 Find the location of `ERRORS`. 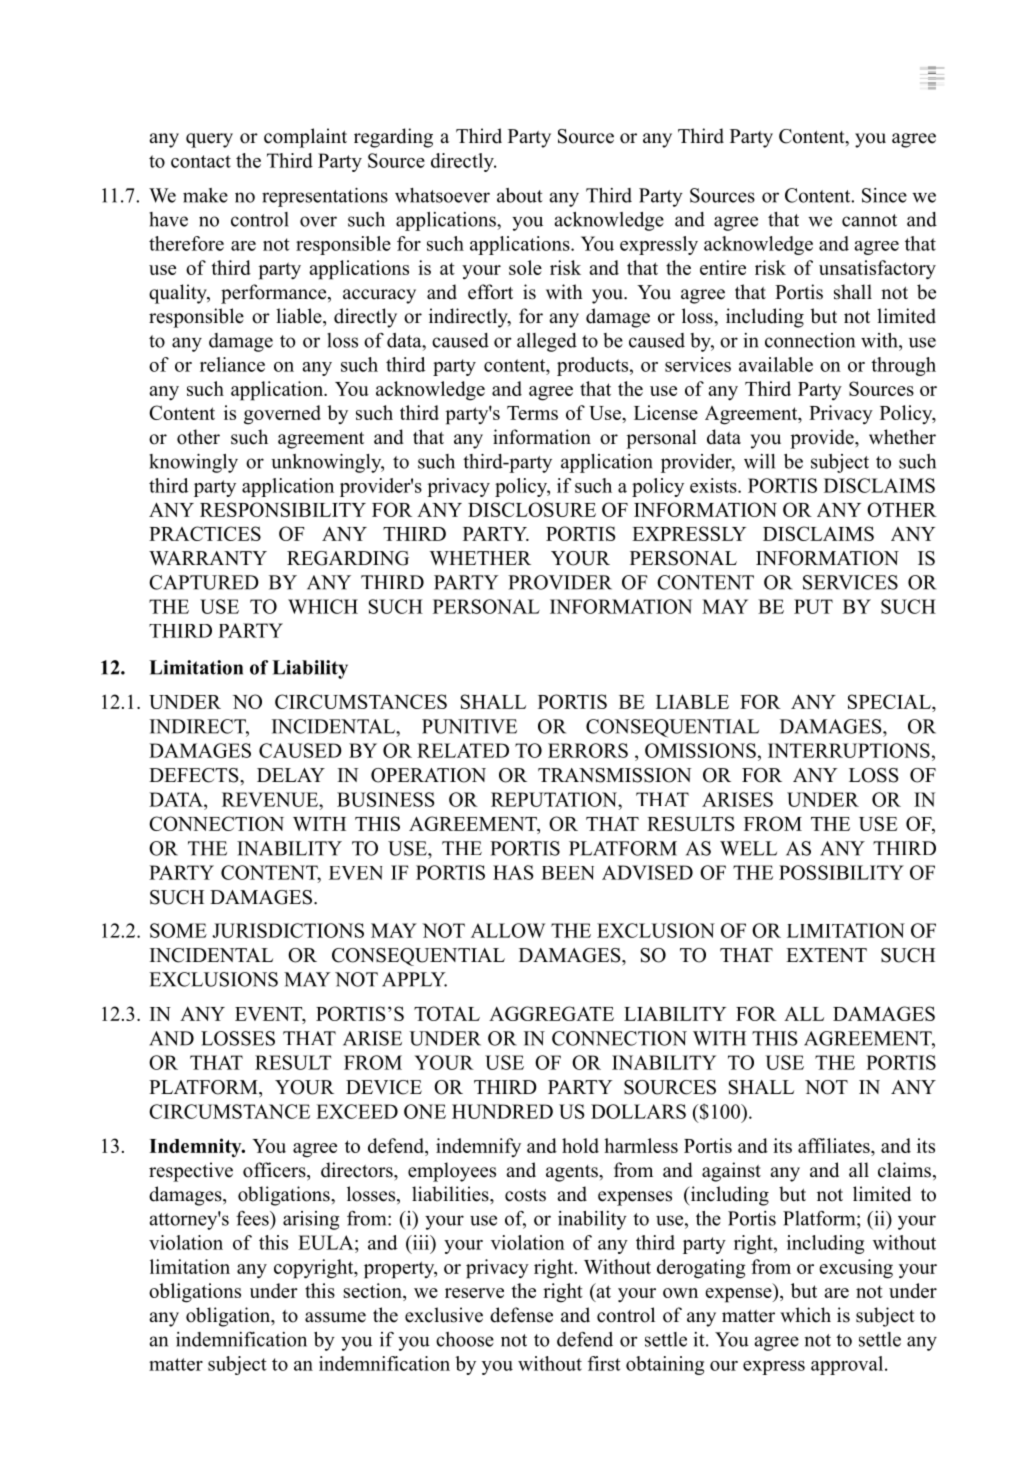

ERRORS is located at coordinates (588, 750).
